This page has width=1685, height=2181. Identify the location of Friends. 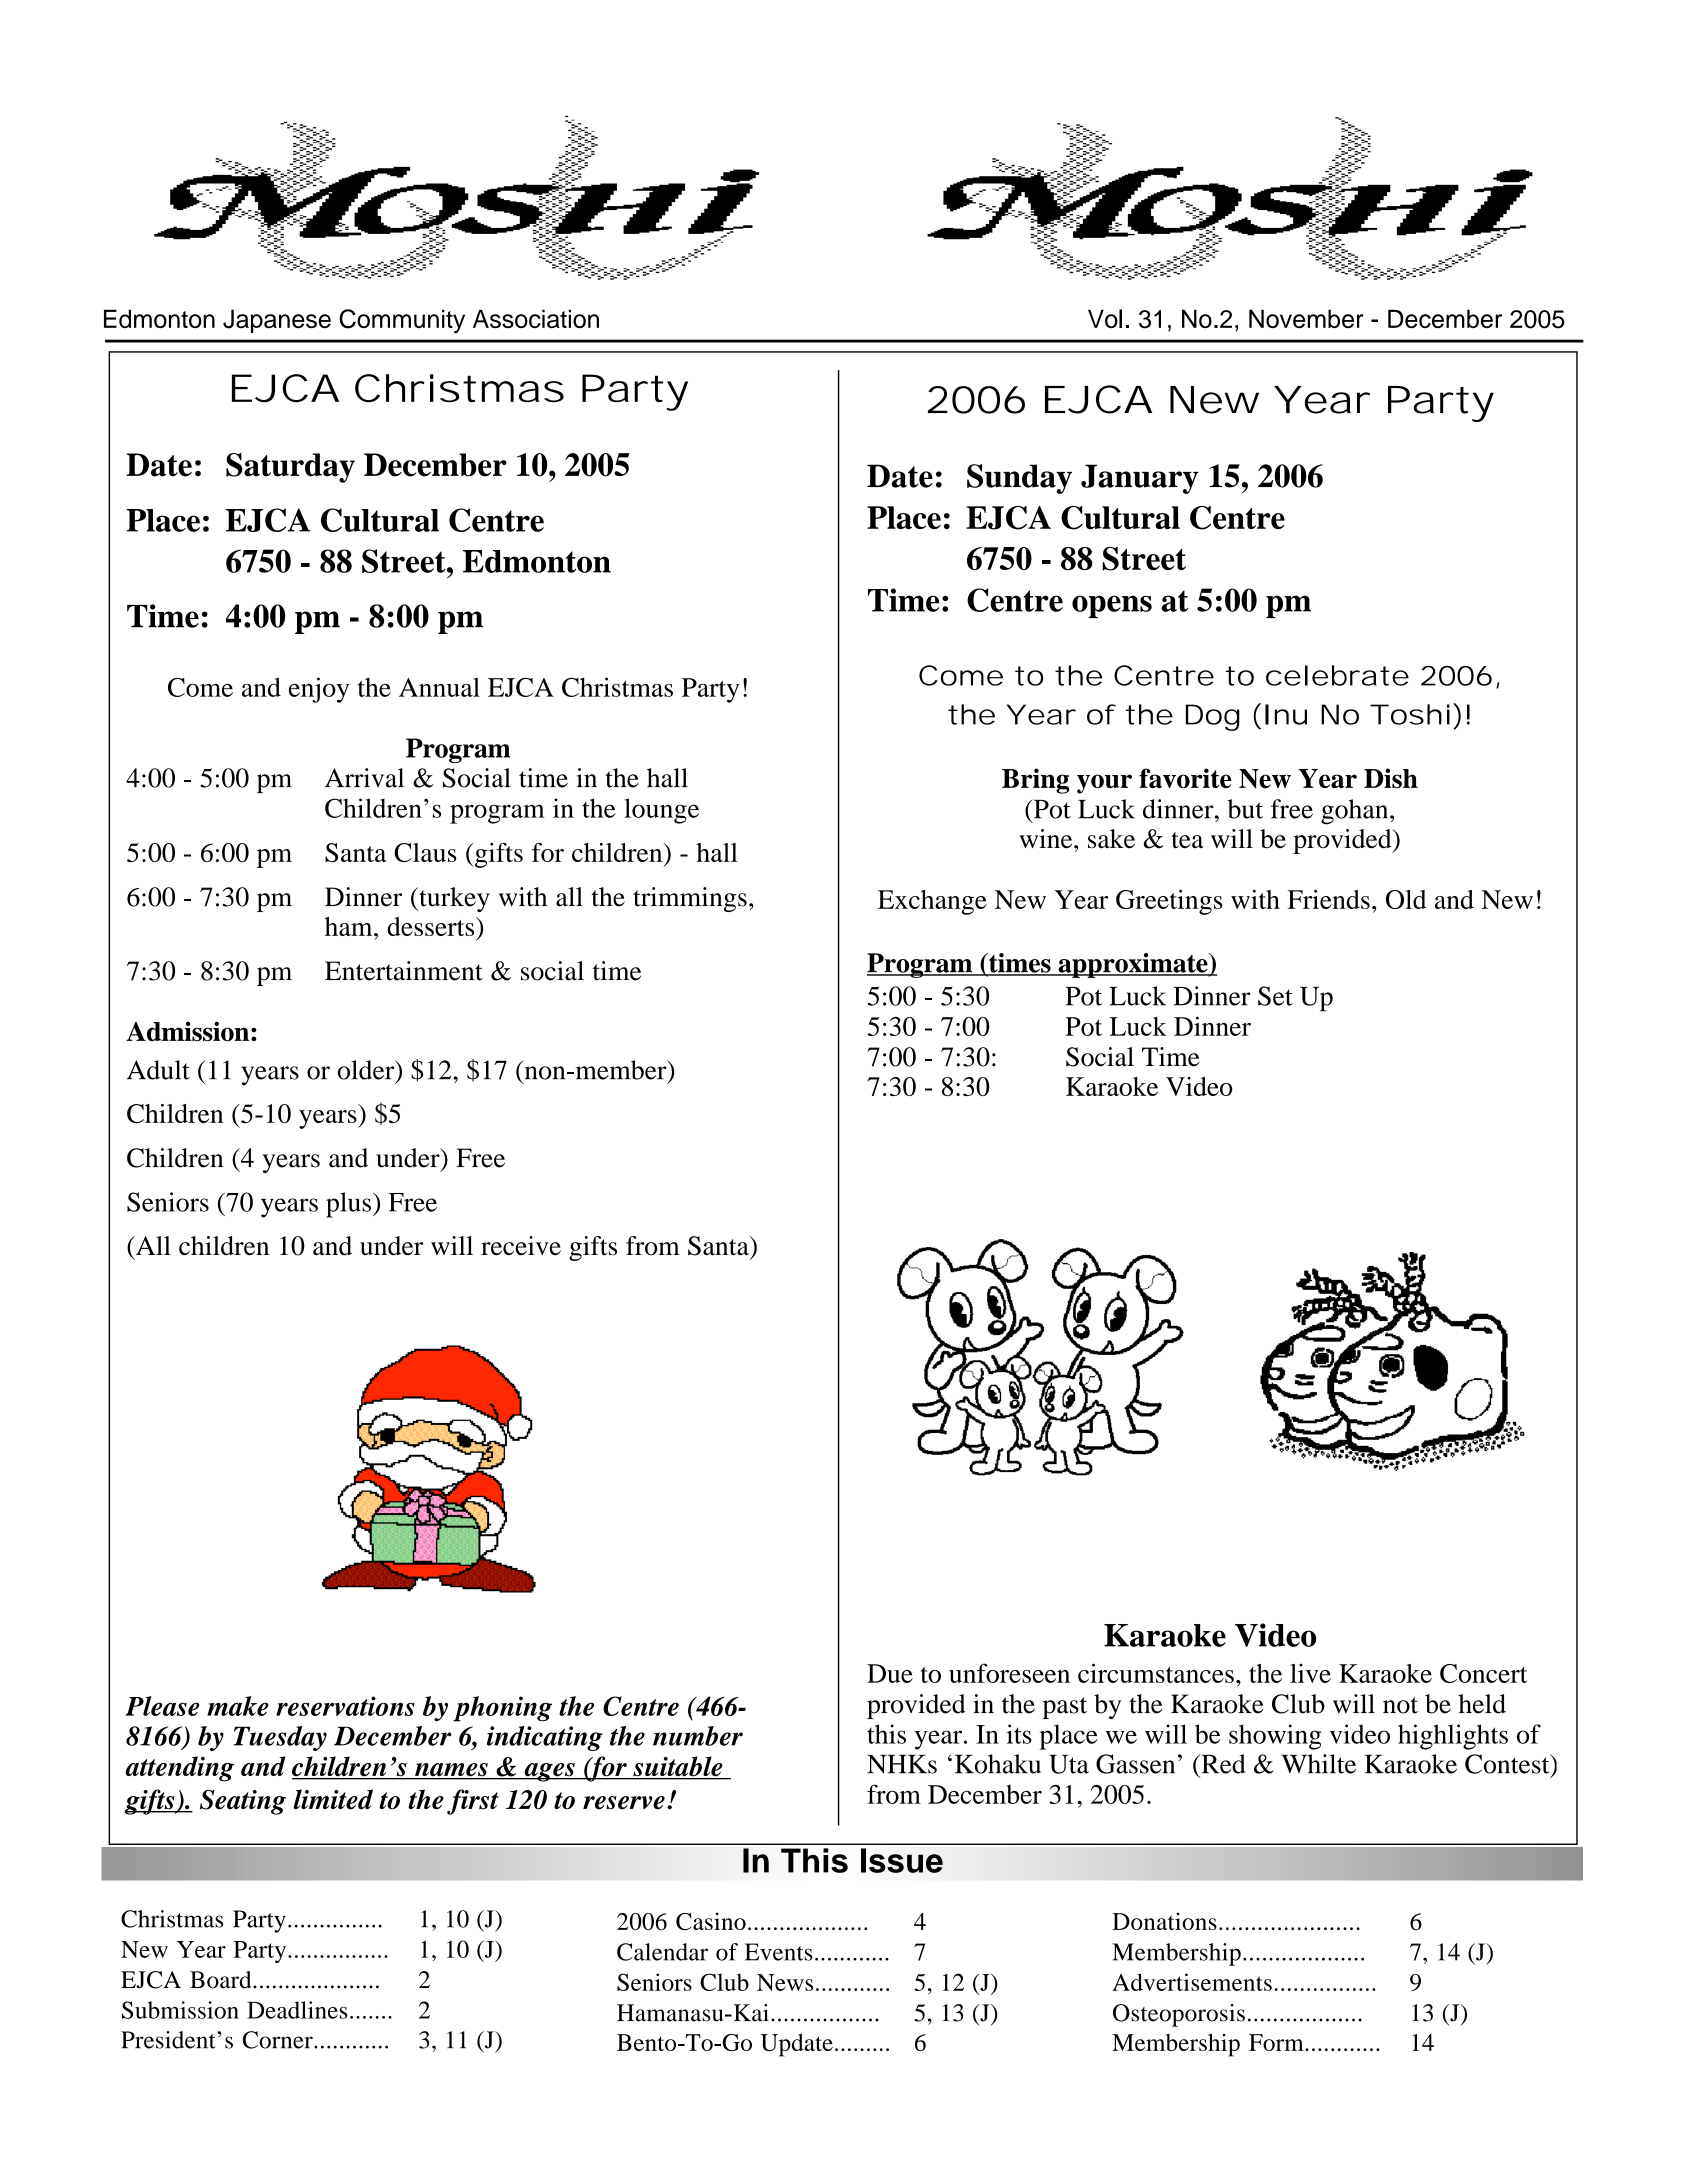
(1329, 899).
